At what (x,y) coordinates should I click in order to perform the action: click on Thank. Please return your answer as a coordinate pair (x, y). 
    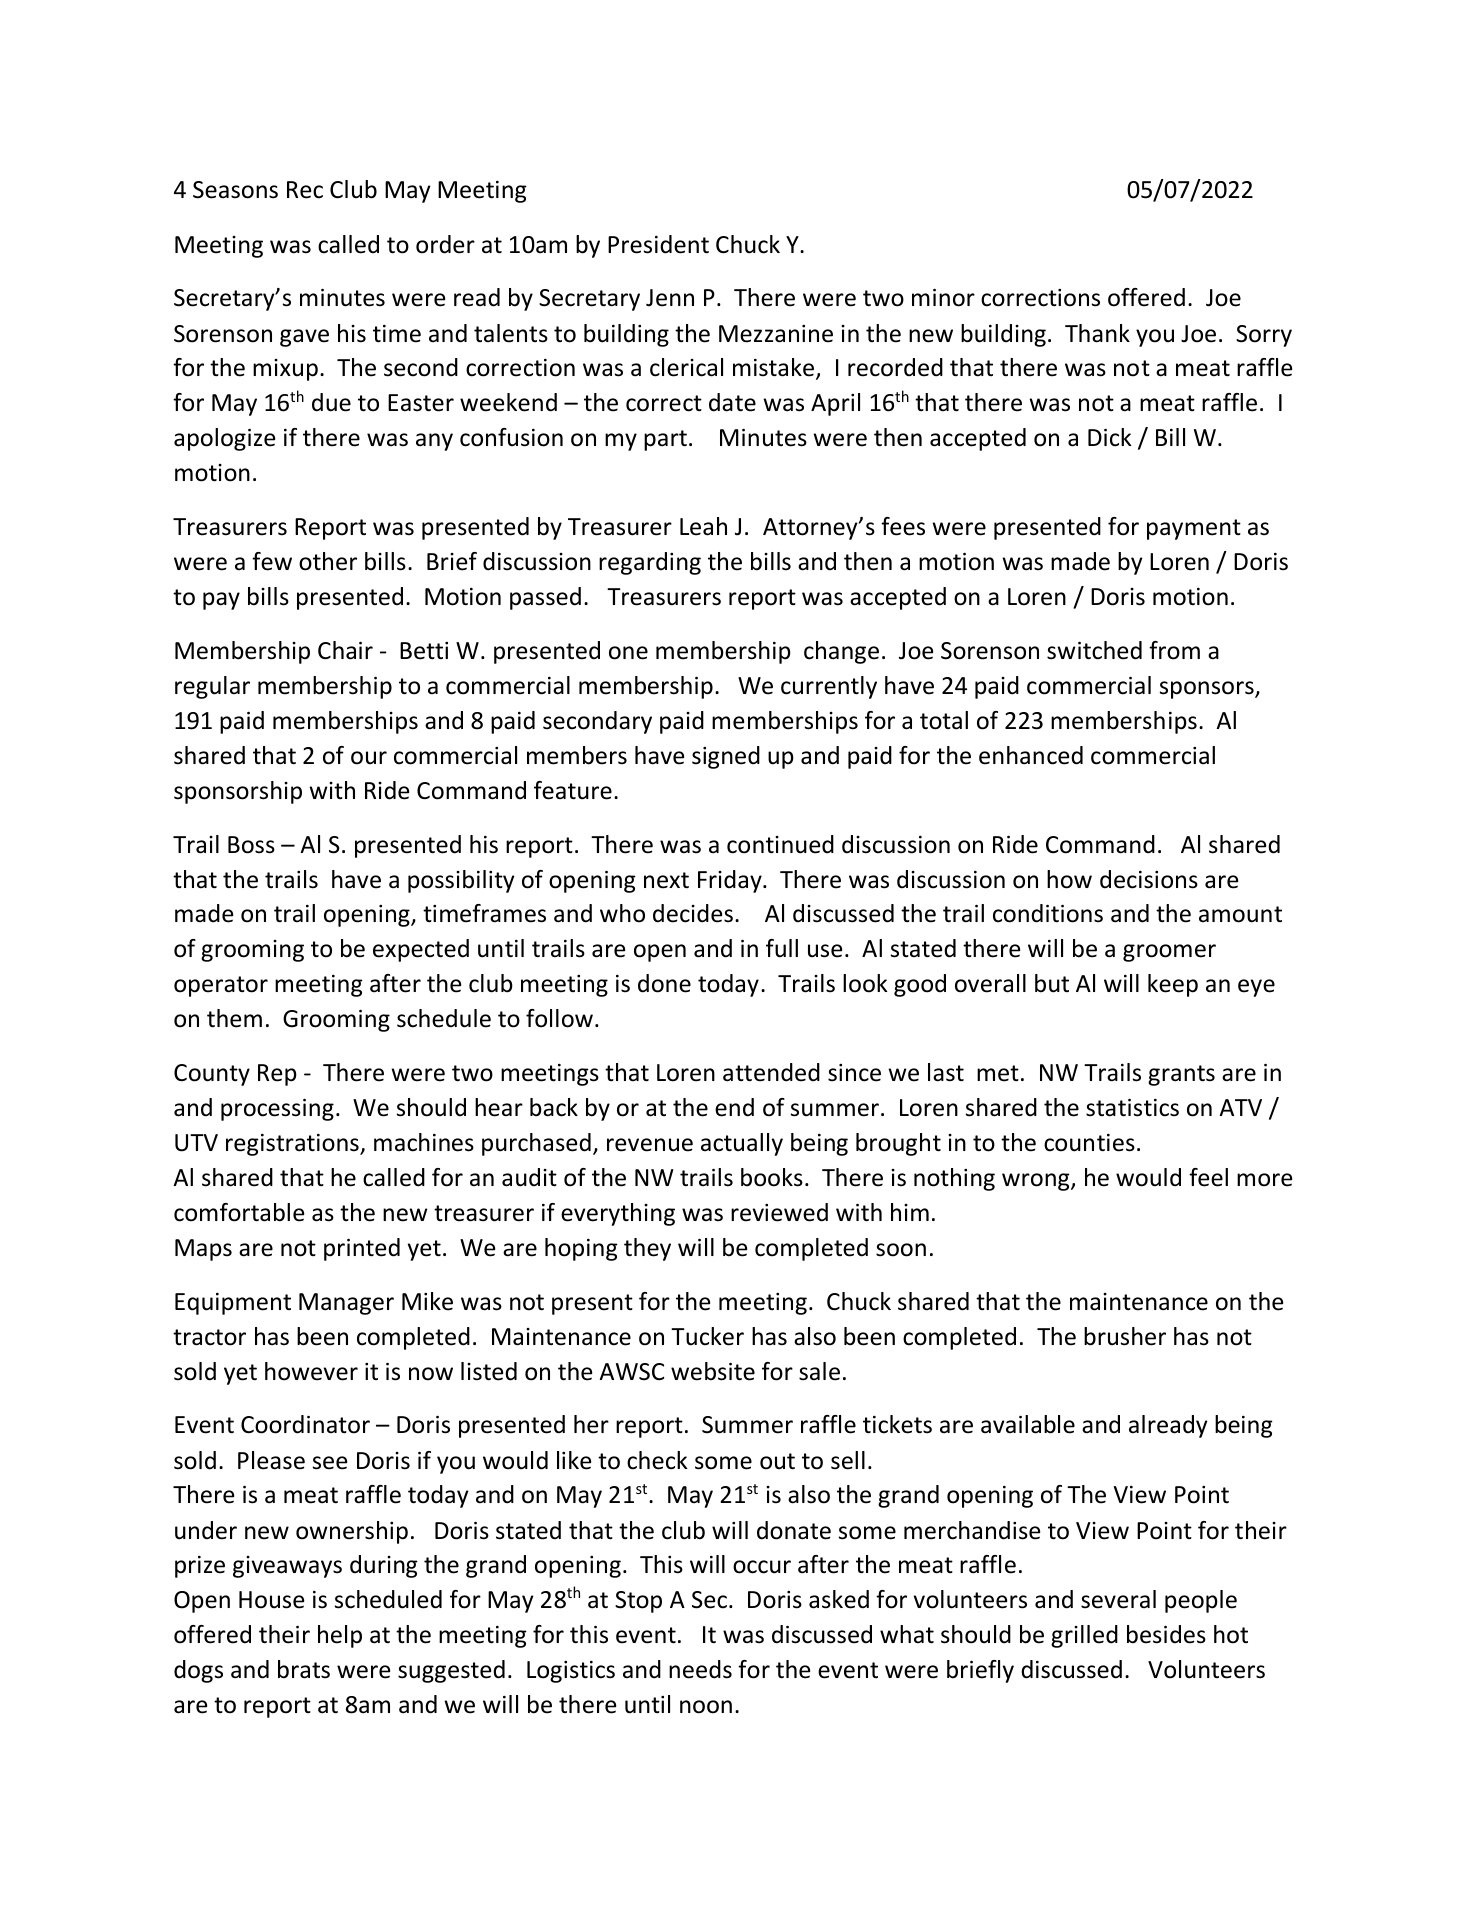
    Looking at the image, I should click on (1097, 333).
